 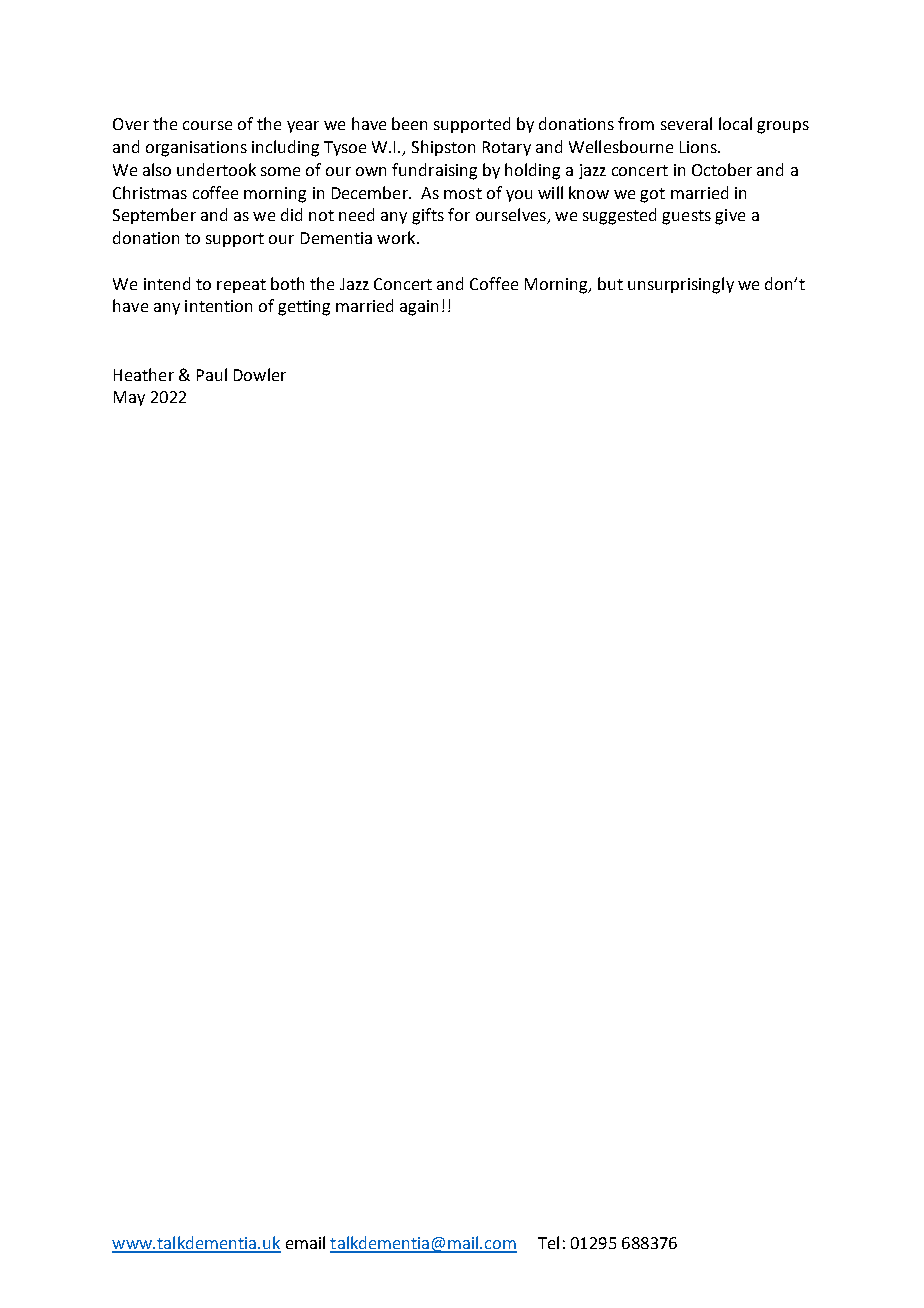 What do you see at coordinates (548, 1242) in the page?
I see `Tel` at bounding box center [548, 1242].
